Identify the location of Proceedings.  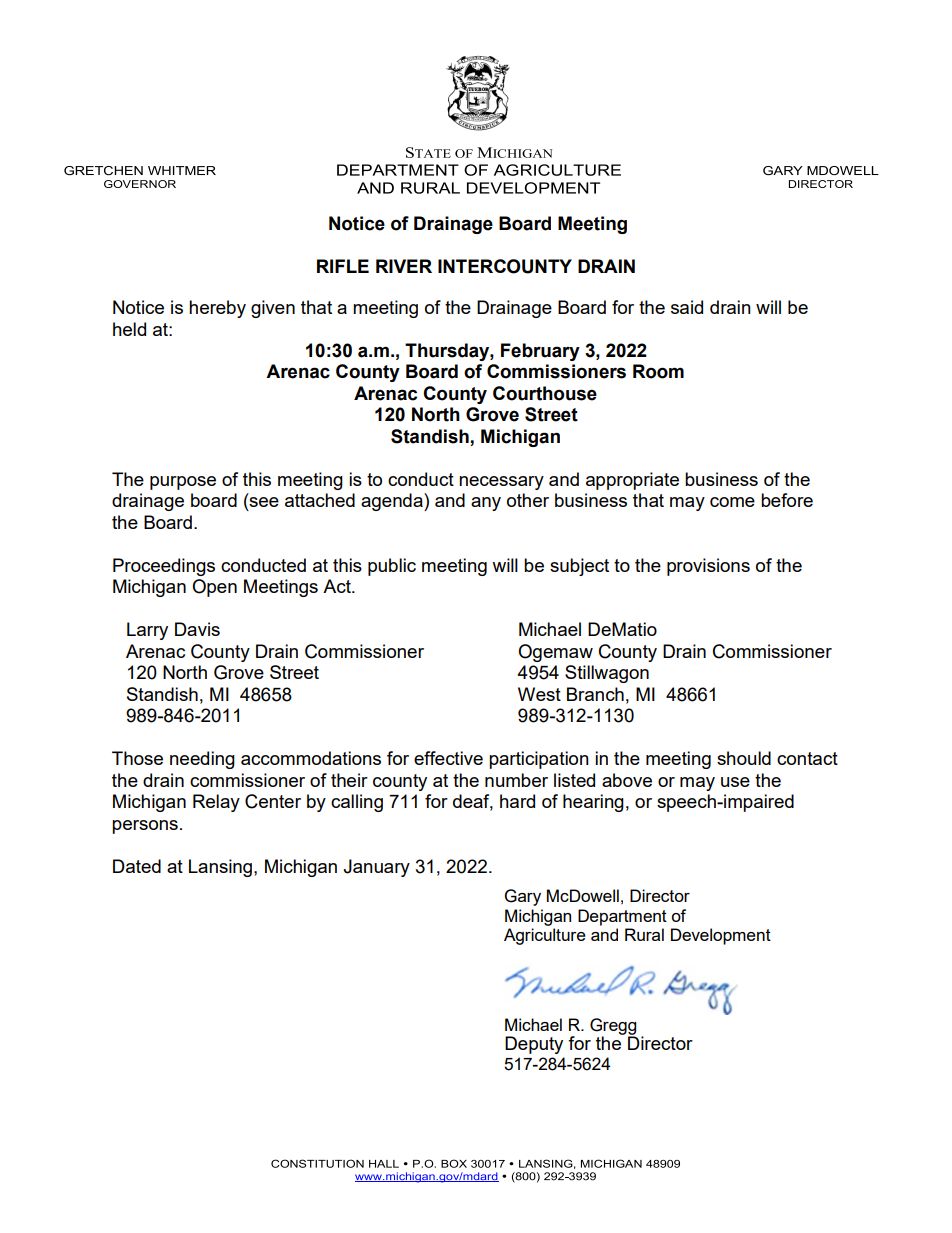
(164, 567).
